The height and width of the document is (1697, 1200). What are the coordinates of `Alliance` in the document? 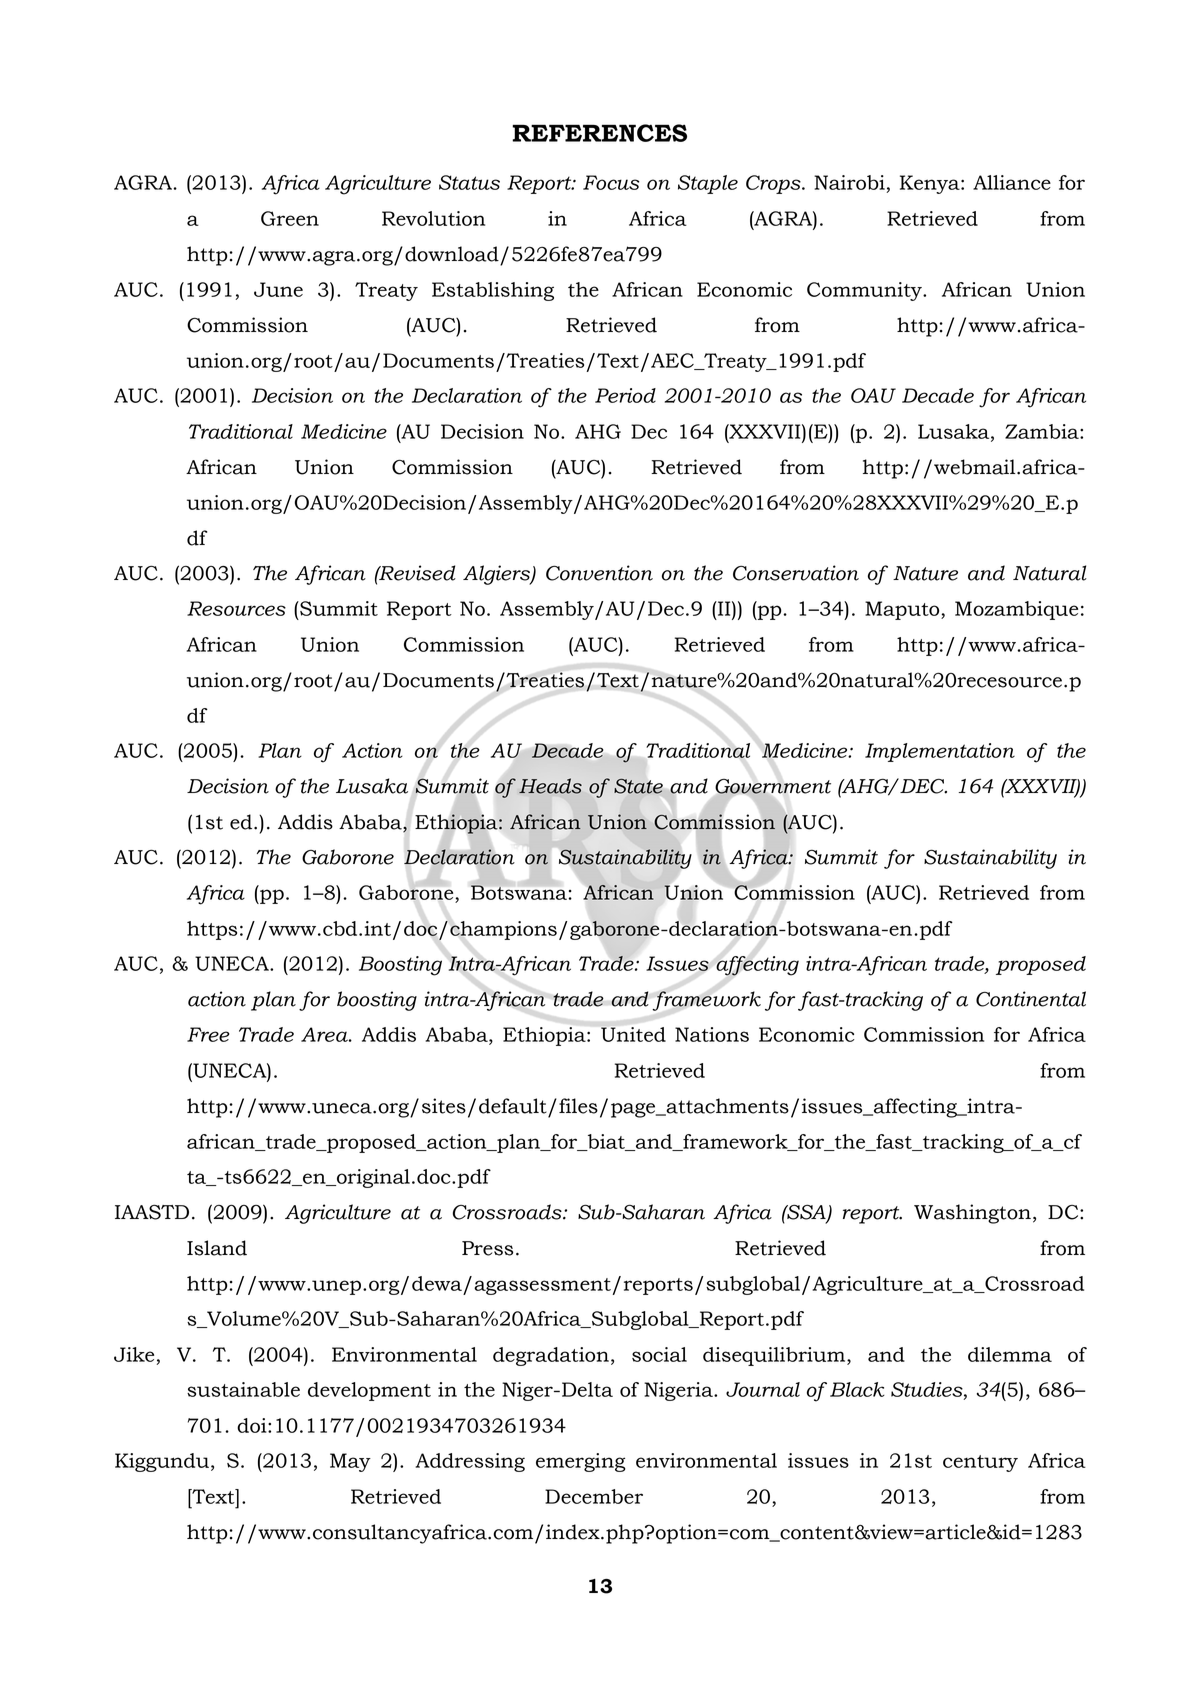 It's located at (1012, 182).
